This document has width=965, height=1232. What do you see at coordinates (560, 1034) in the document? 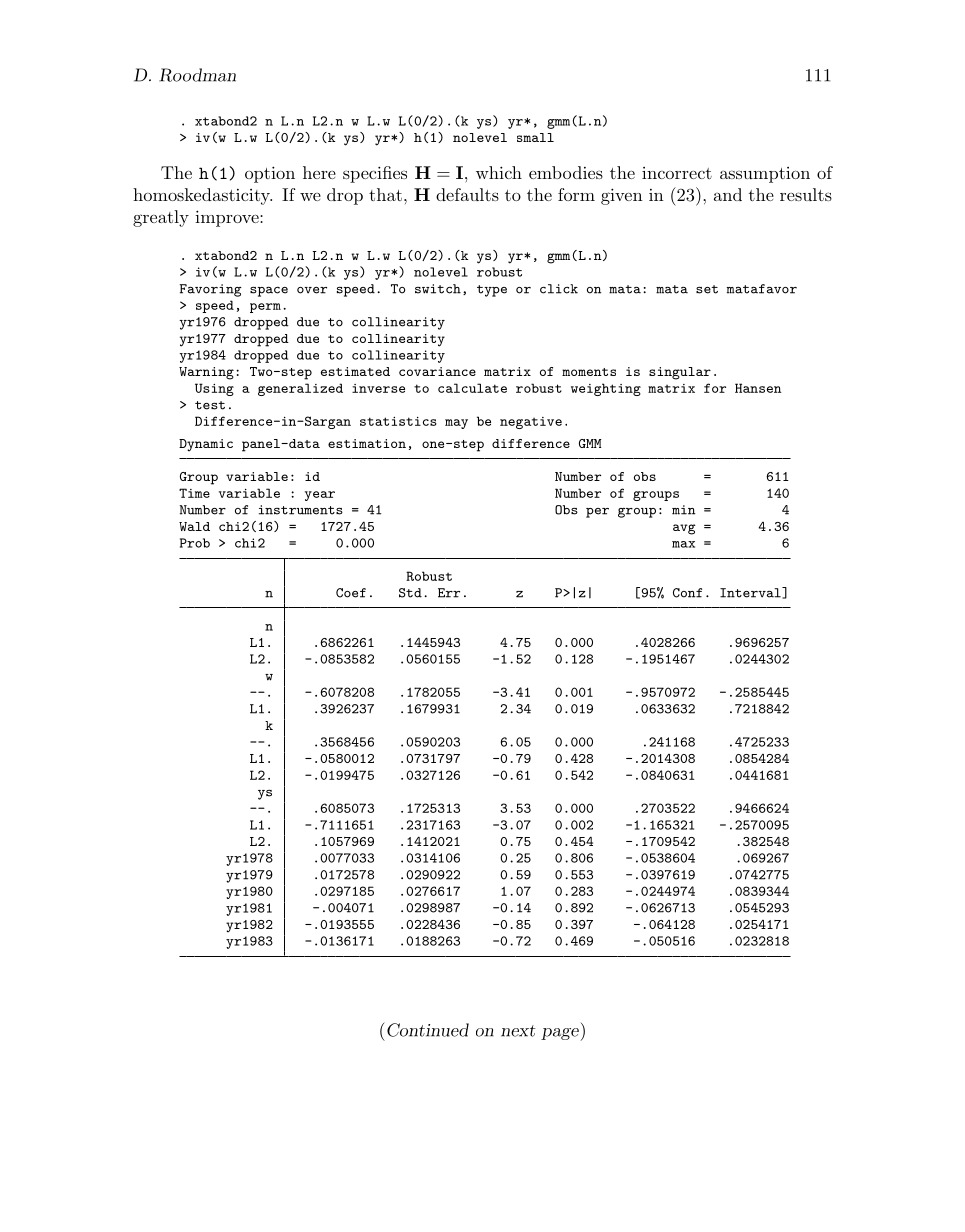
I see `page` at bounding box center [560, 1034].
